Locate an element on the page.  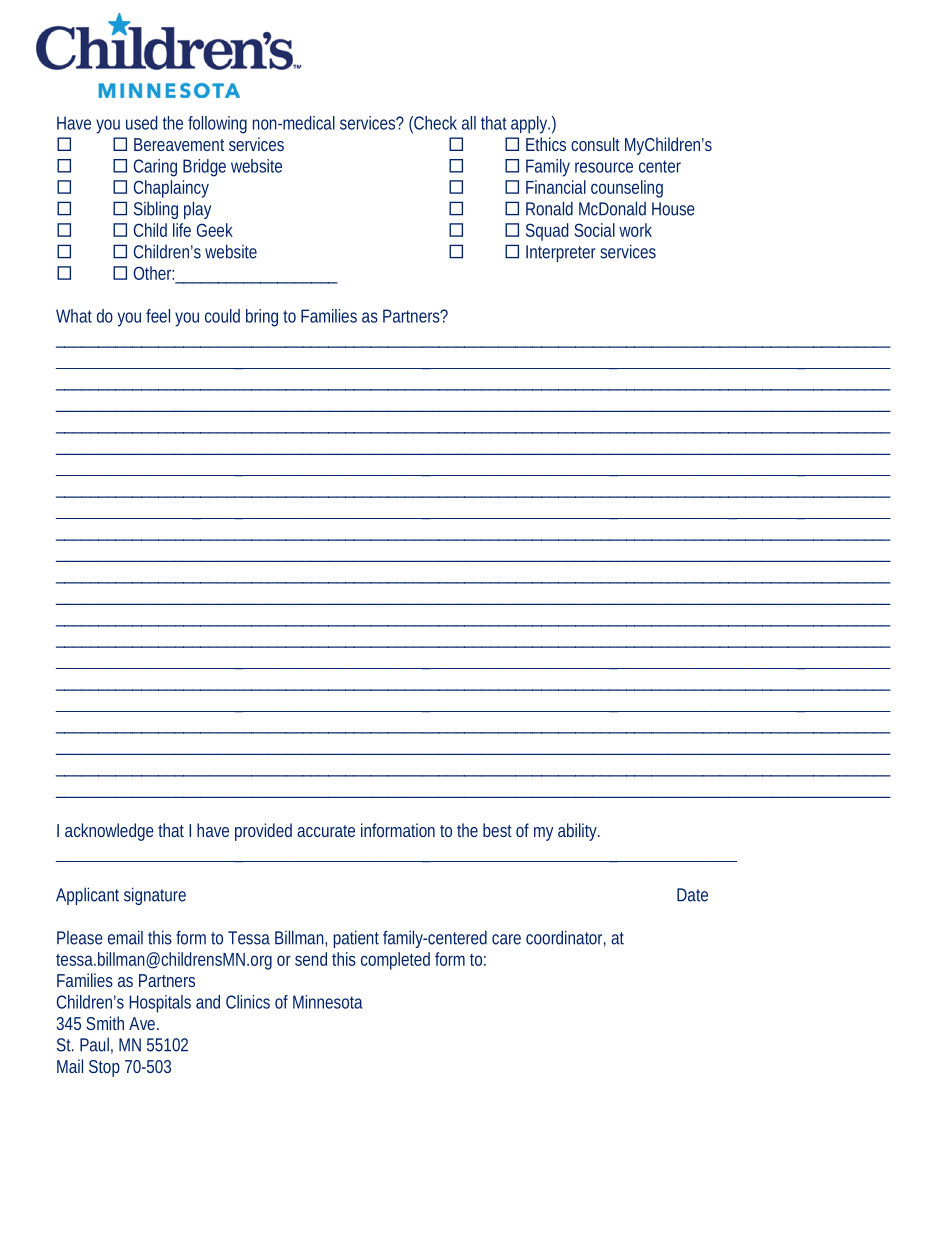
consult is located at coordinates (595, 144).
